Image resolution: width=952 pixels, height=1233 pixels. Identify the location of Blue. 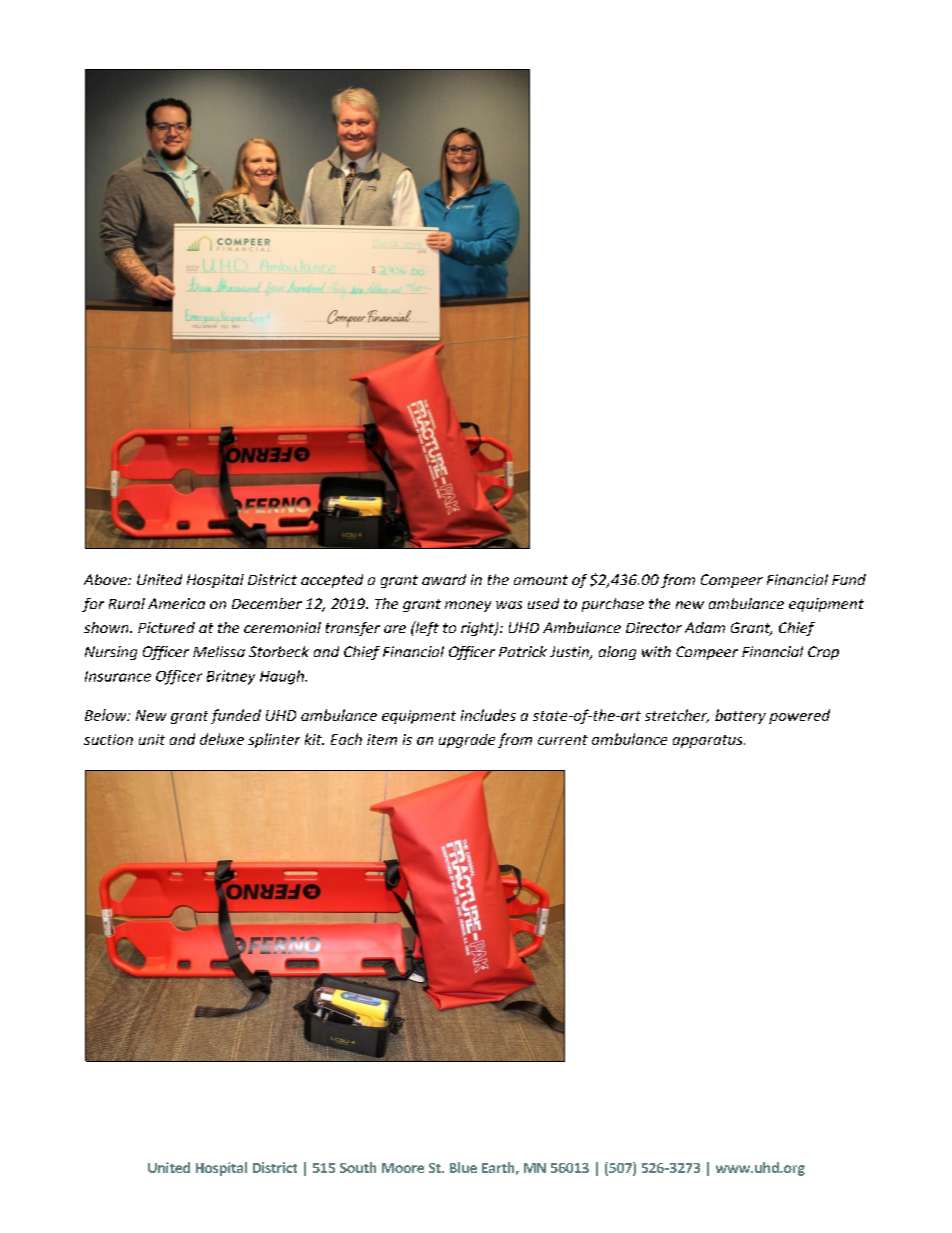
(463, 1167).
